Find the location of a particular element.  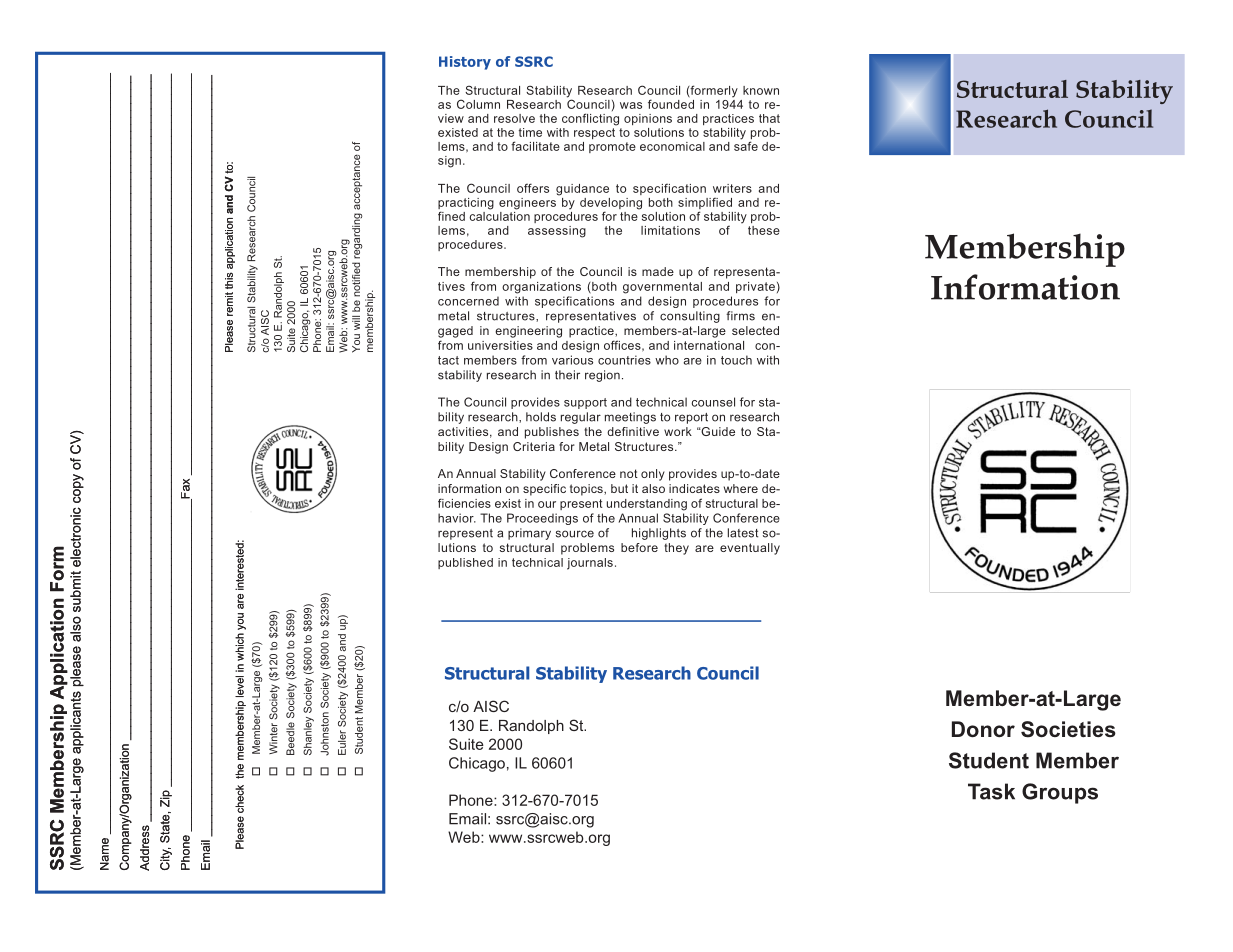

journals is located at coordinates (590, 564).
